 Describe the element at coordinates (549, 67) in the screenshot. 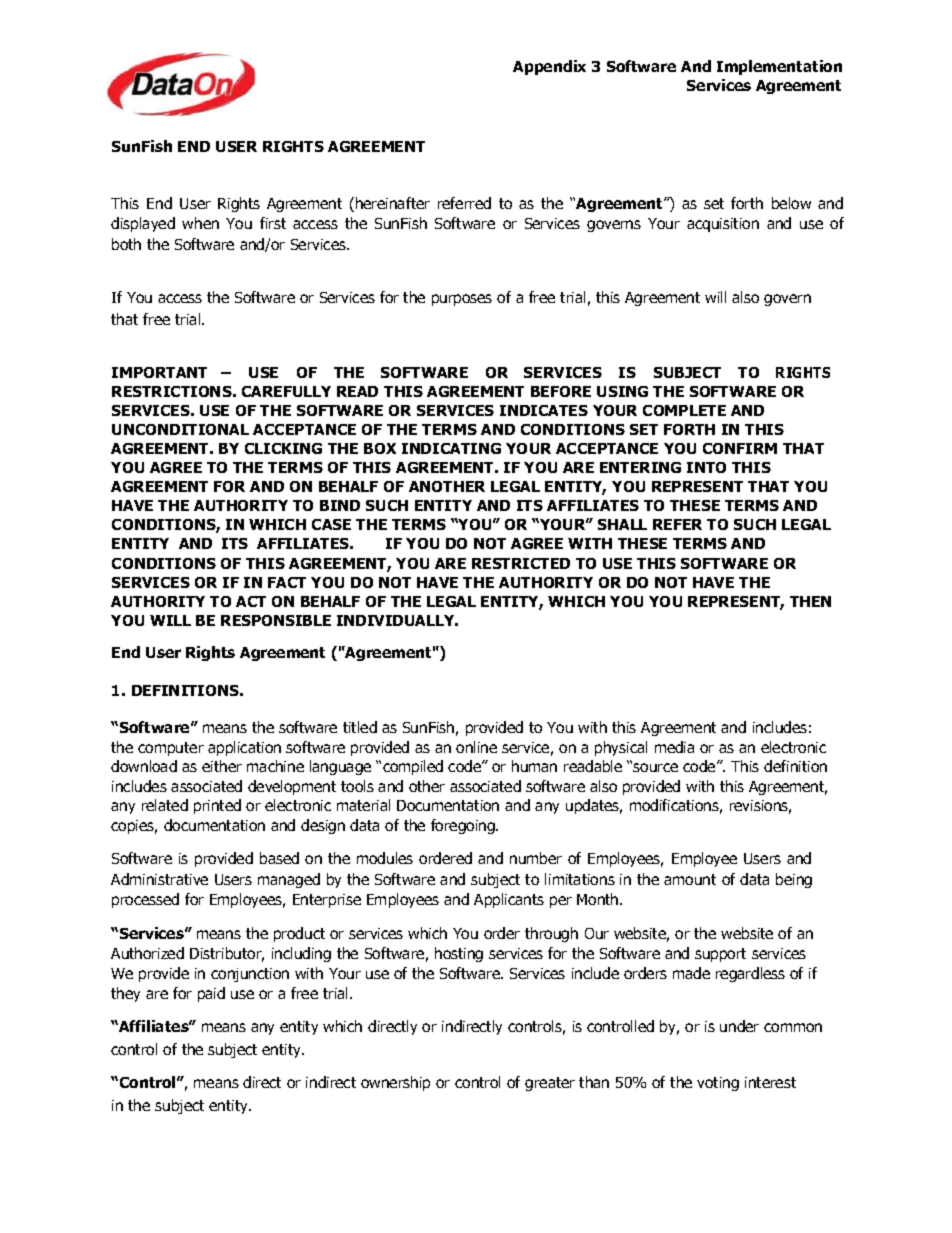

I see `Appendix` at that location.
